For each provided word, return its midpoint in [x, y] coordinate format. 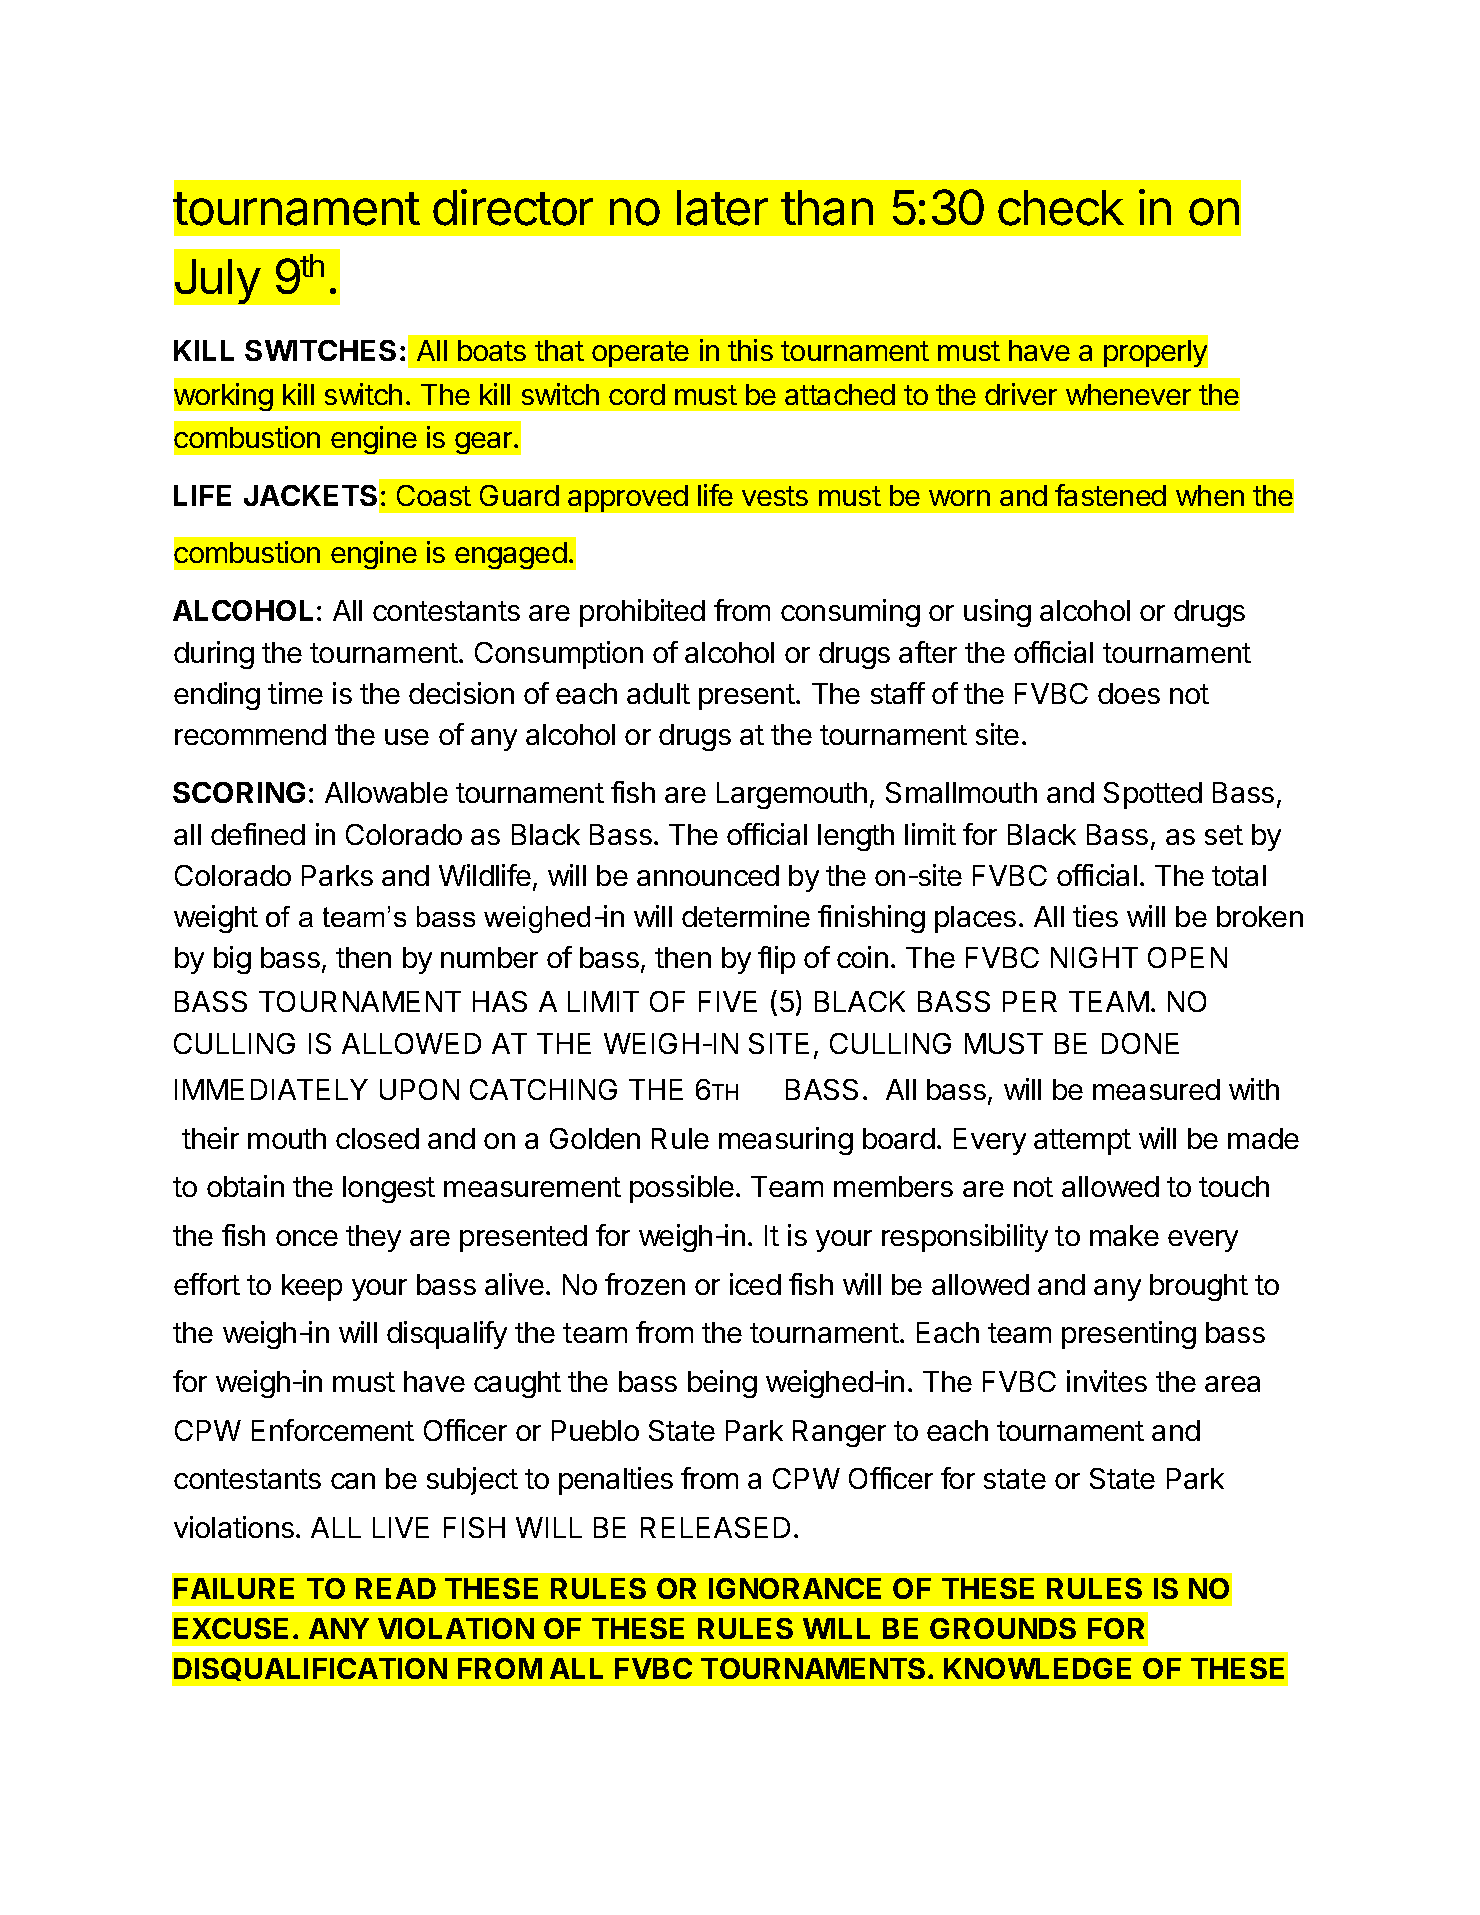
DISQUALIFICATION [310, 1669]
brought [1199, 1287]
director [513, 207]
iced [755, 1284]
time [295, 693]
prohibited [642, 613]
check [1061, 208]
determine [746, 916]
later [722, 208]
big [232, 960]
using [997, 613]
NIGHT [1094, 957]
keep [312, 1287]
